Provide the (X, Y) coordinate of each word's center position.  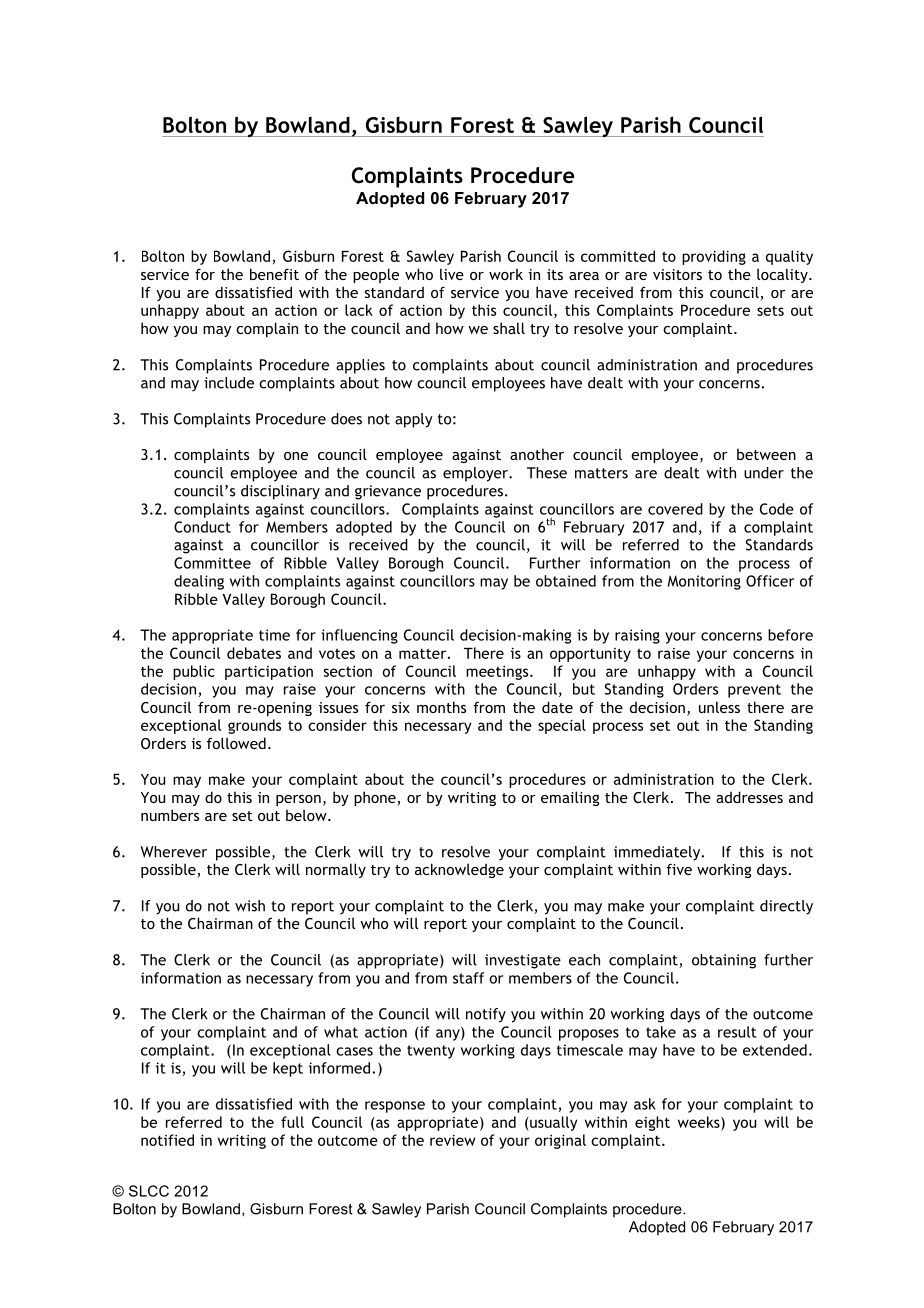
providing (714, 257)
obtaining (724, 961)
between (766, 454)
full (292, 1122)
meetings (498, 673)
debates (254, 653)
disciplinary (280, 492)
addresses (749, 797)
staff (469, 978)
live (452, 274)
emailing (570, 798)
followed (236, 743)
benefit (274, 274)
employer (476, 474)
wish (250, 906)
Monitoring (704, 582)
